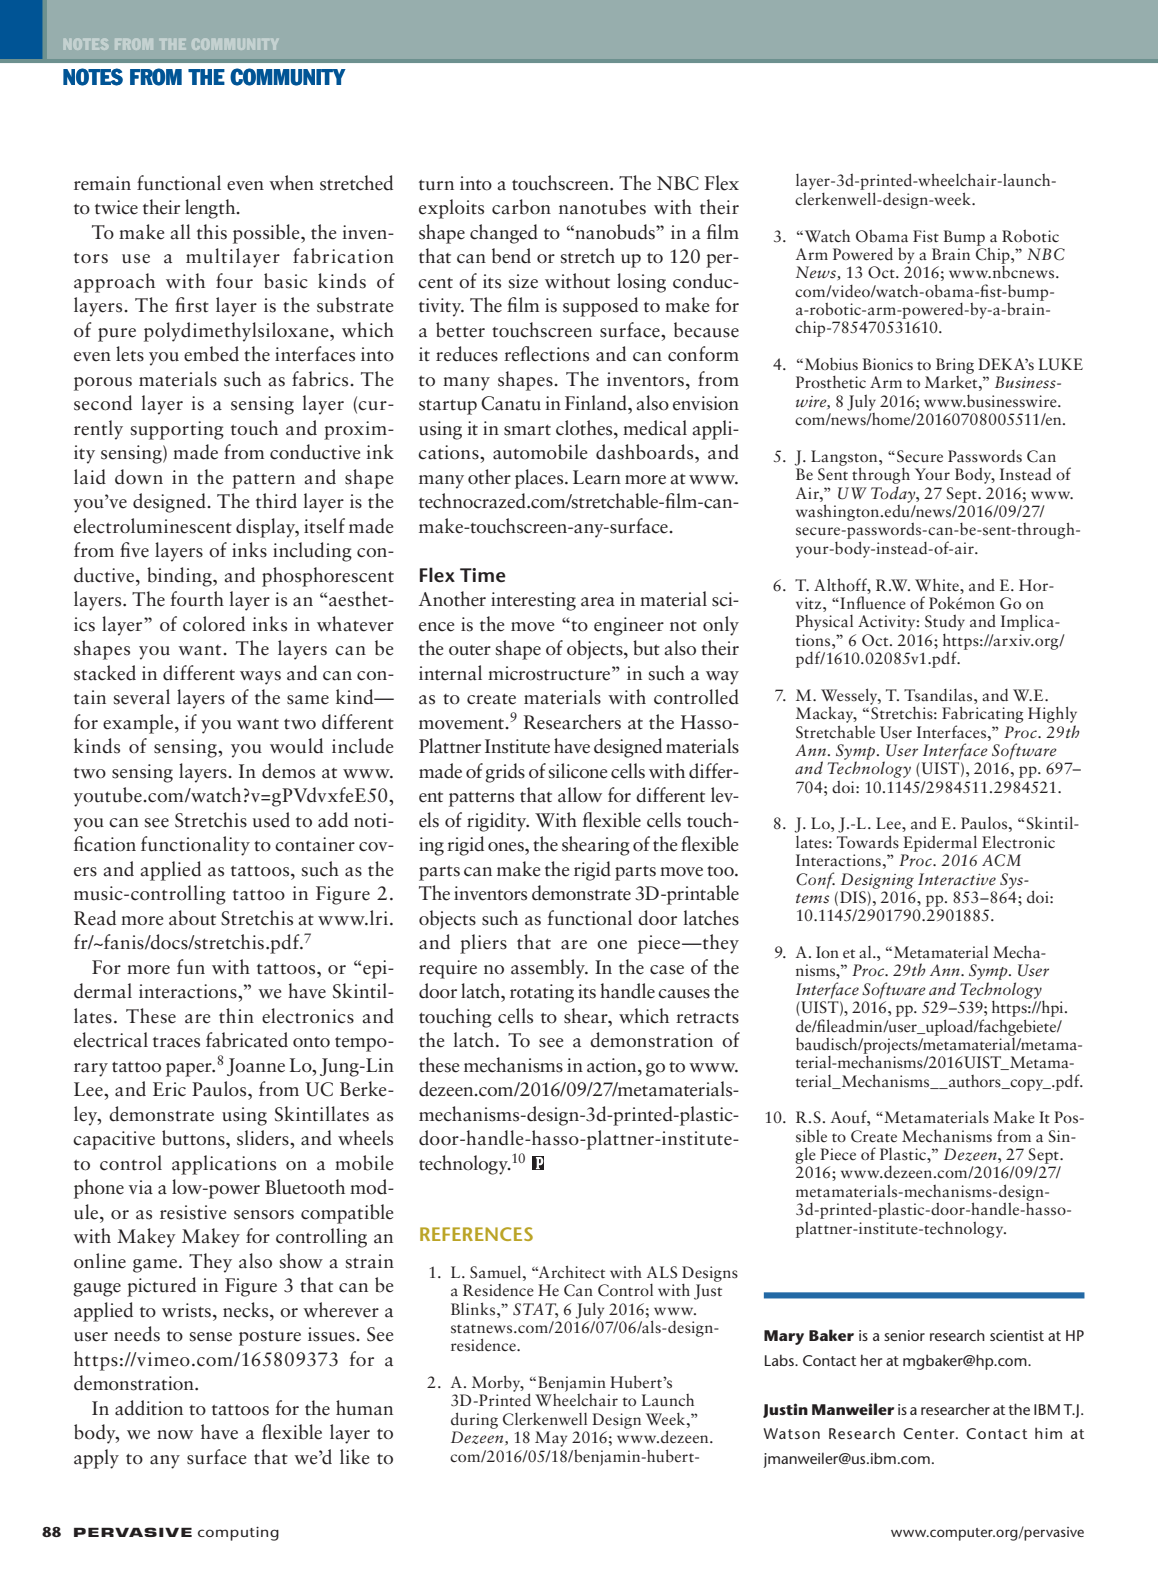 This screenshot has width=1158, height=1580. Describe the element at coordinates (238, 1534) in the screenshot. I see `computing` at that location.
